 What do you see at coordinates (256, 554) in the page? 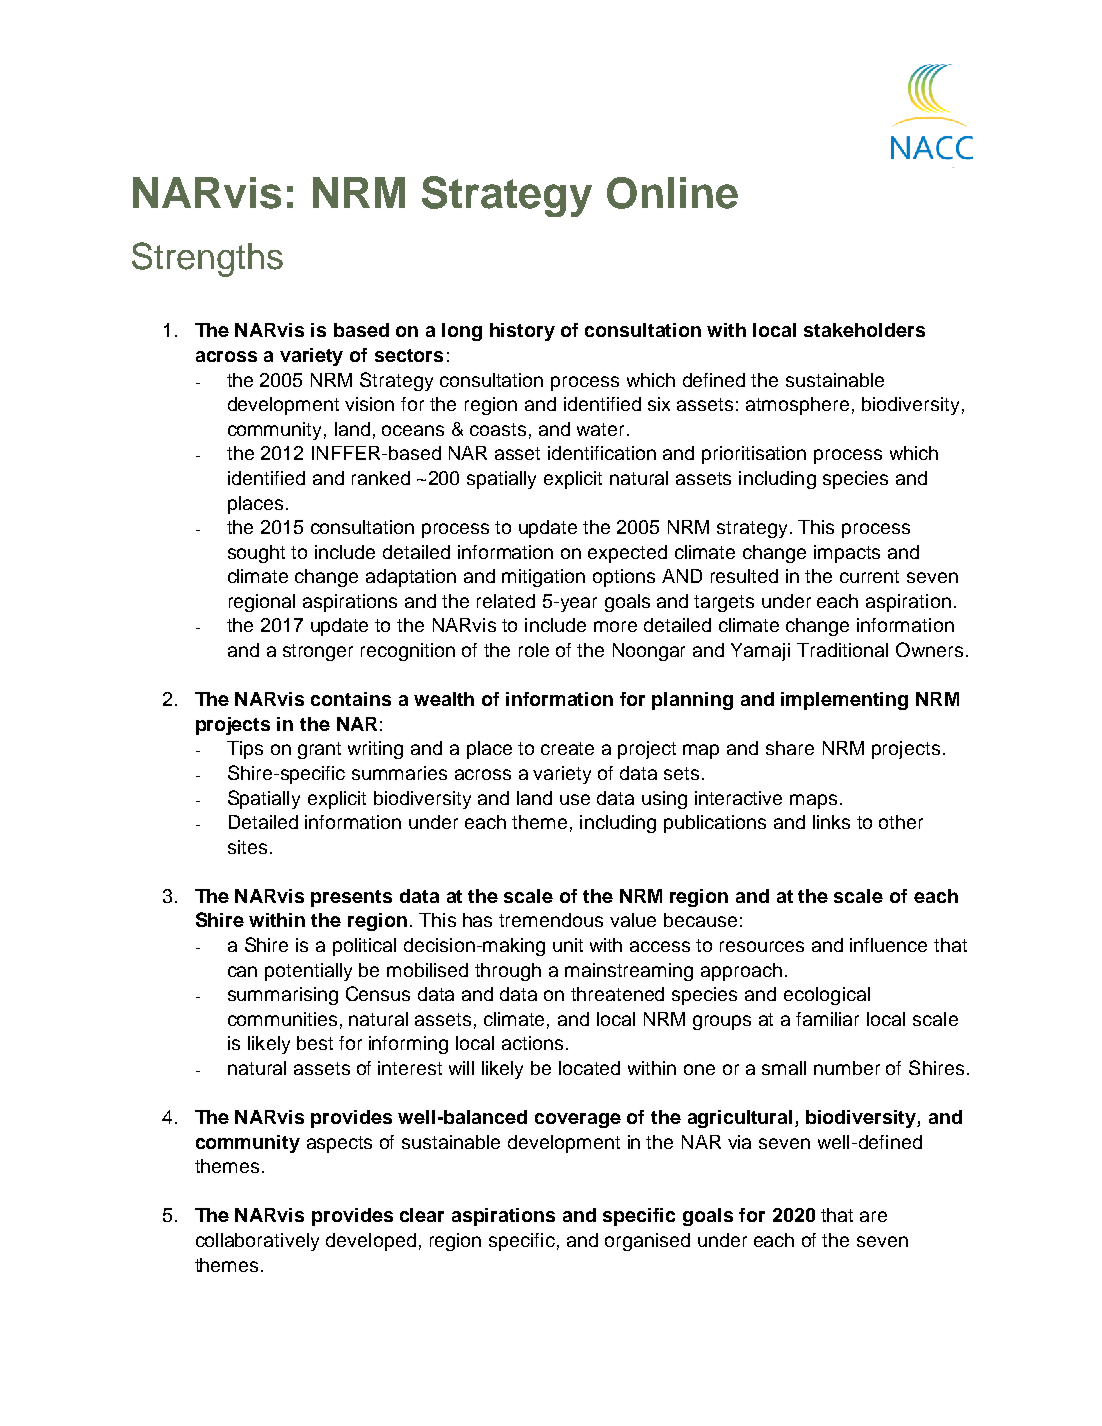
I see `sought` at bounding box center [256, 554].
